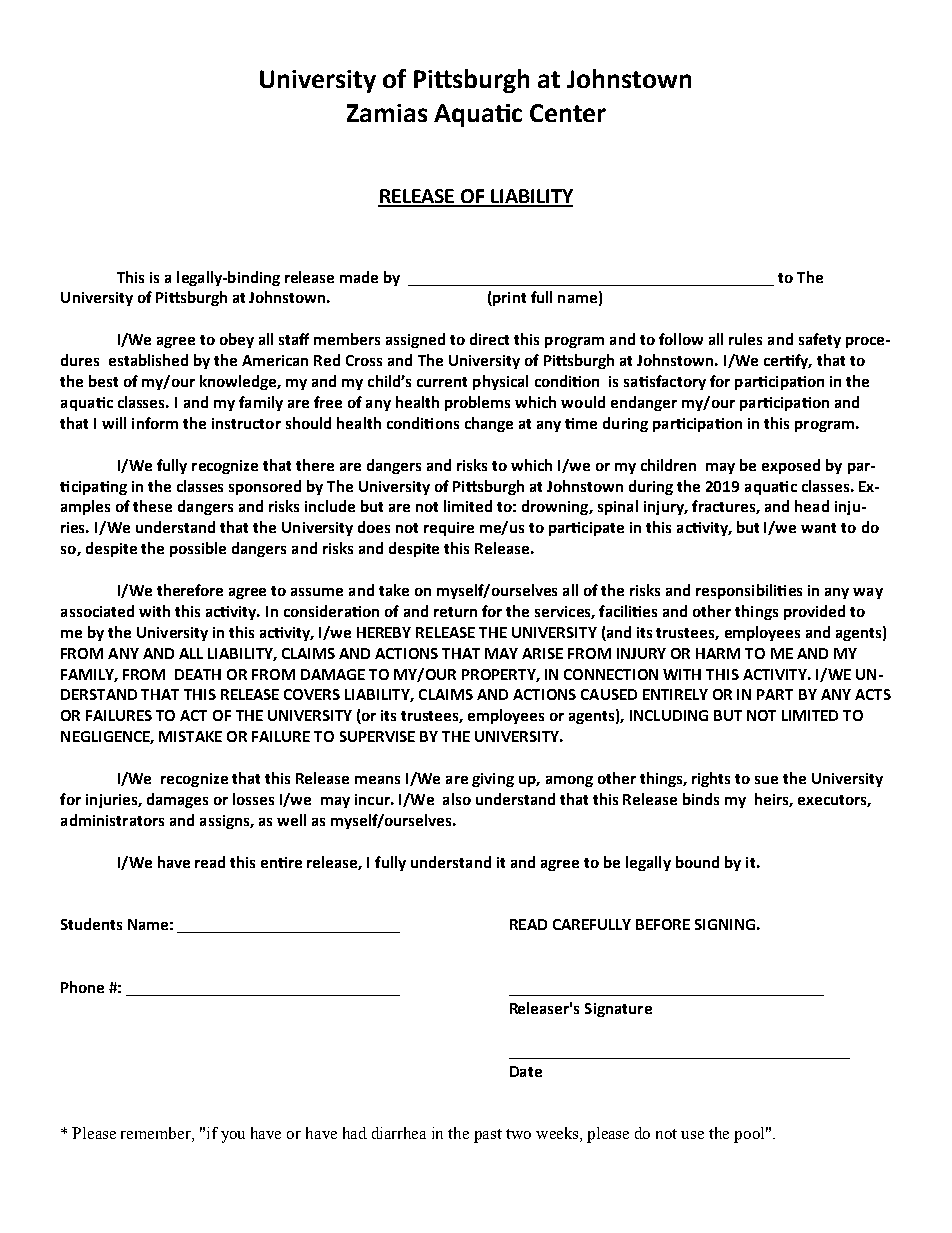 The height and width of the screenshot is (1233, 952). I want to click on Center, so click(568, 113).
